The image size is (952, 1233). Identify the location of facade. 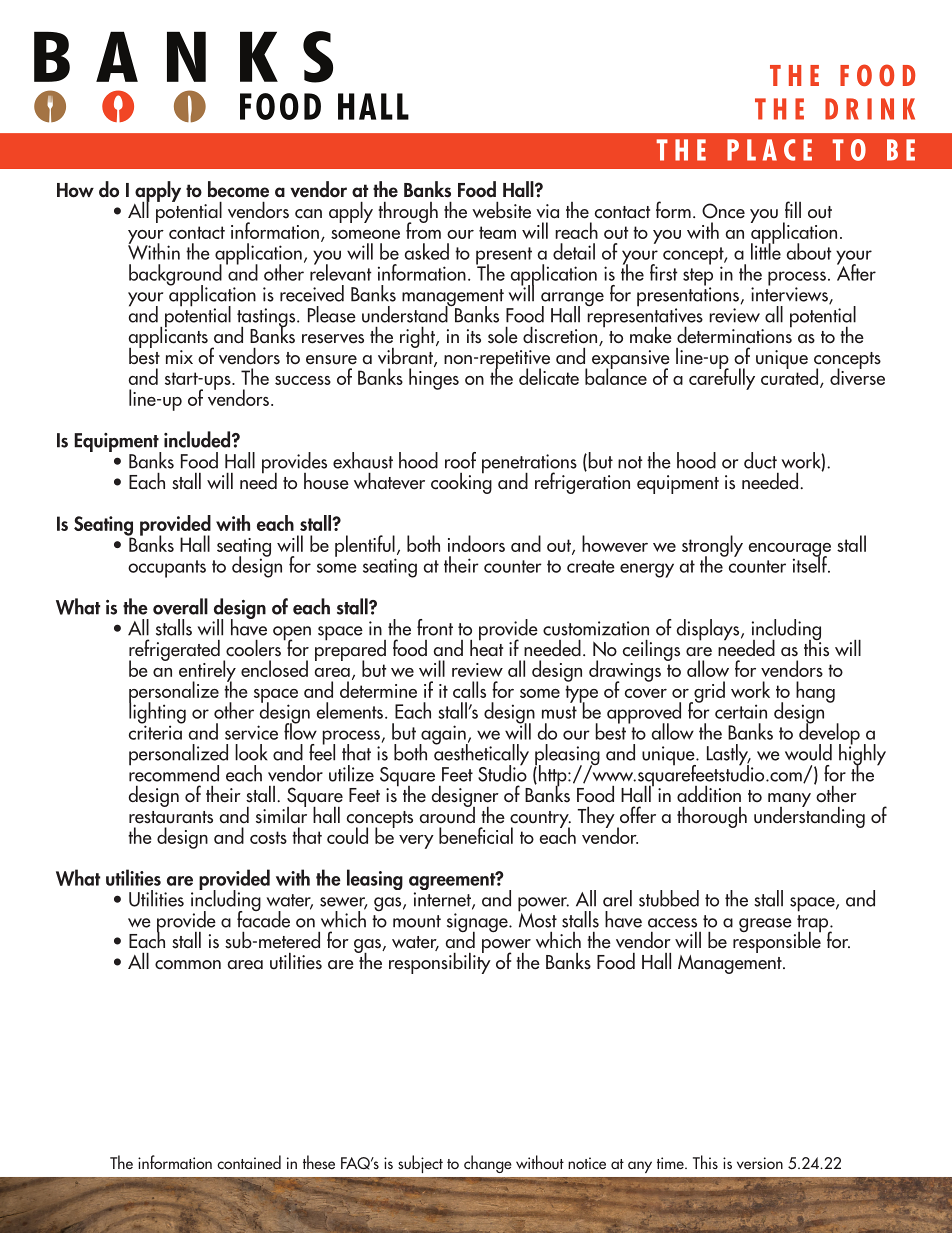
(263, 918).
